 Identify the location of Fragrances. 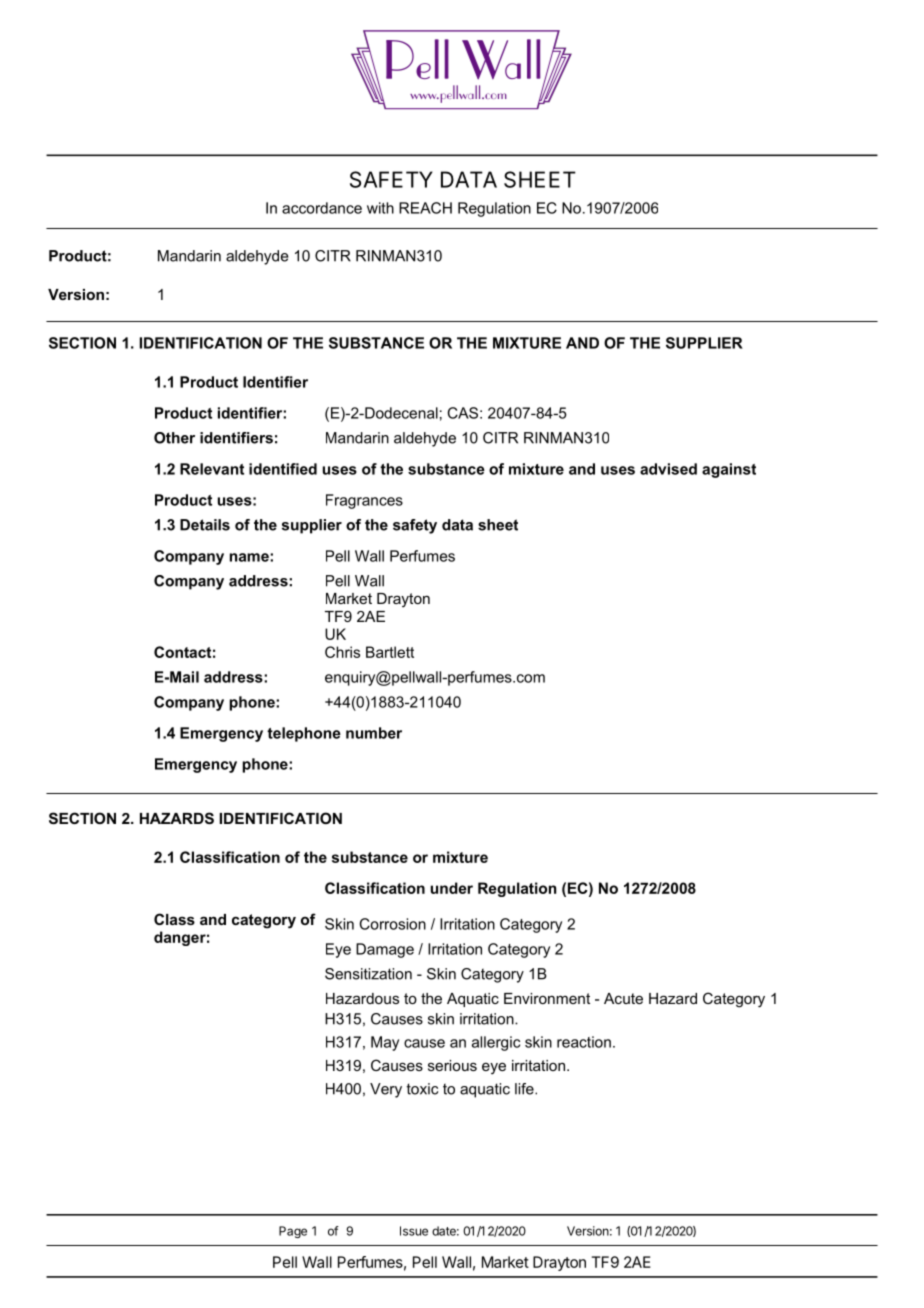
(364, 501).
